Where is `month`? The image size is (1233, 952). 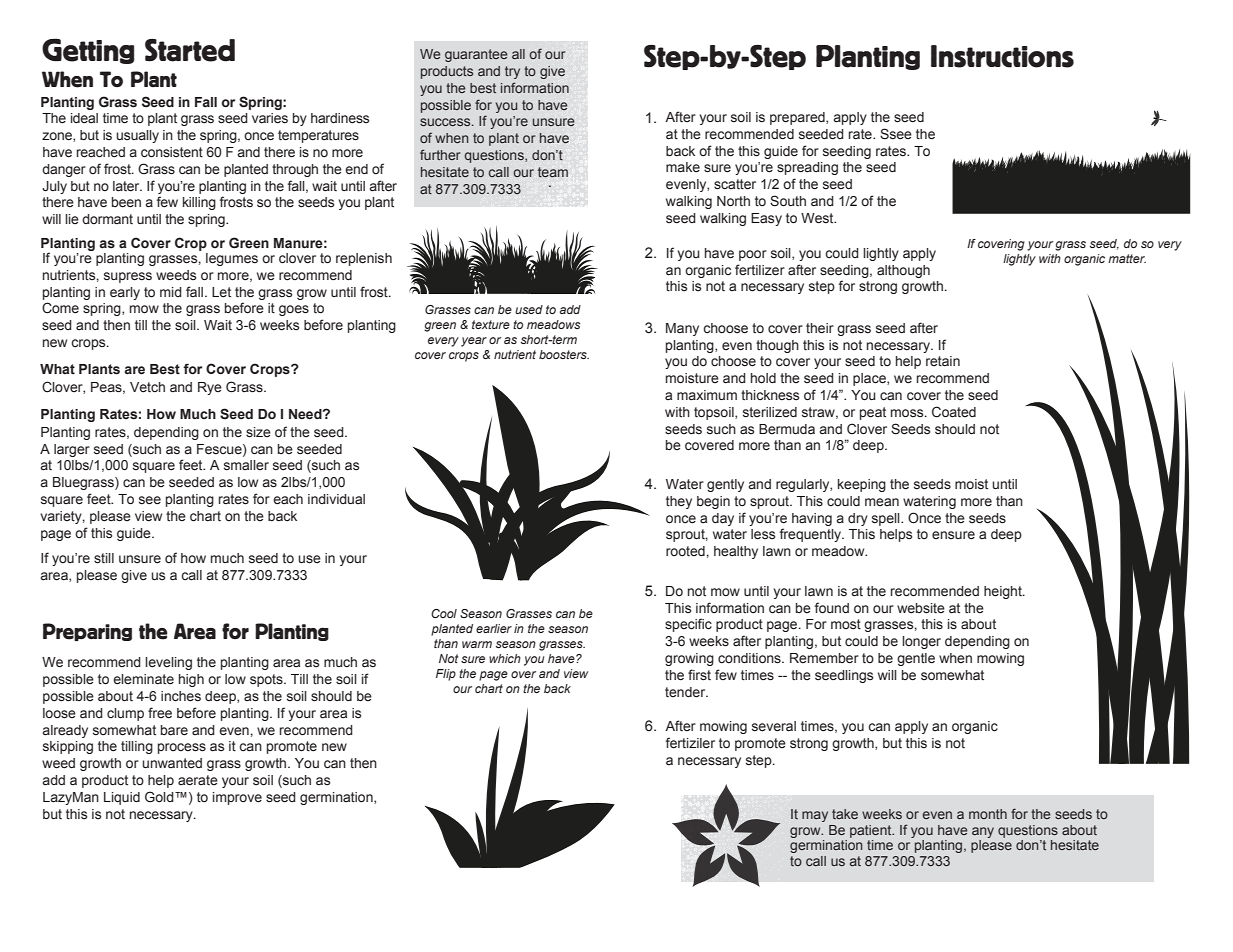 month is located at coordinates (988, 814).
